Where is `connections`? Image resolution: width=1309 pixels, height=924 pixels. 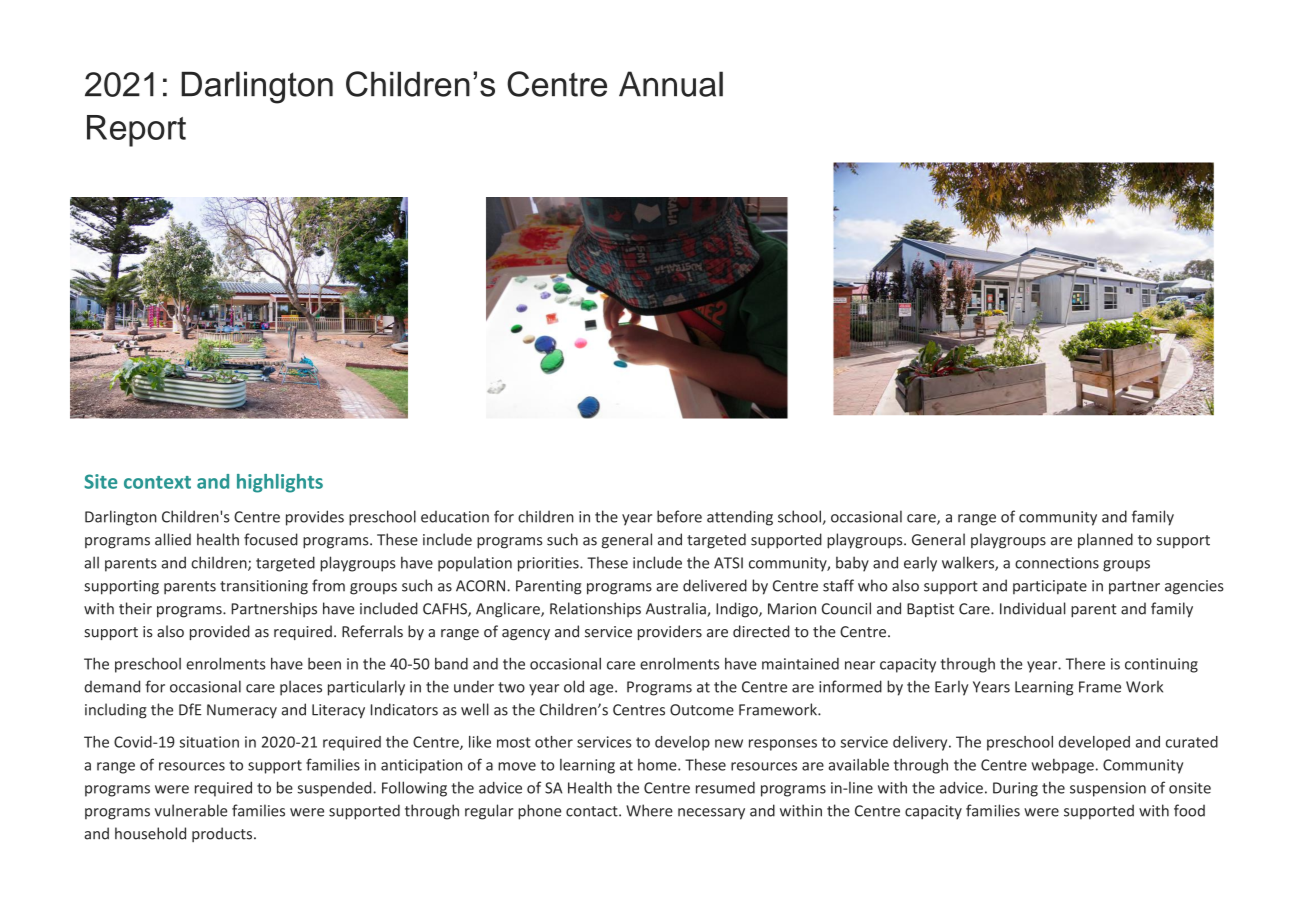
connections is located at coordinates (1057, 563).
